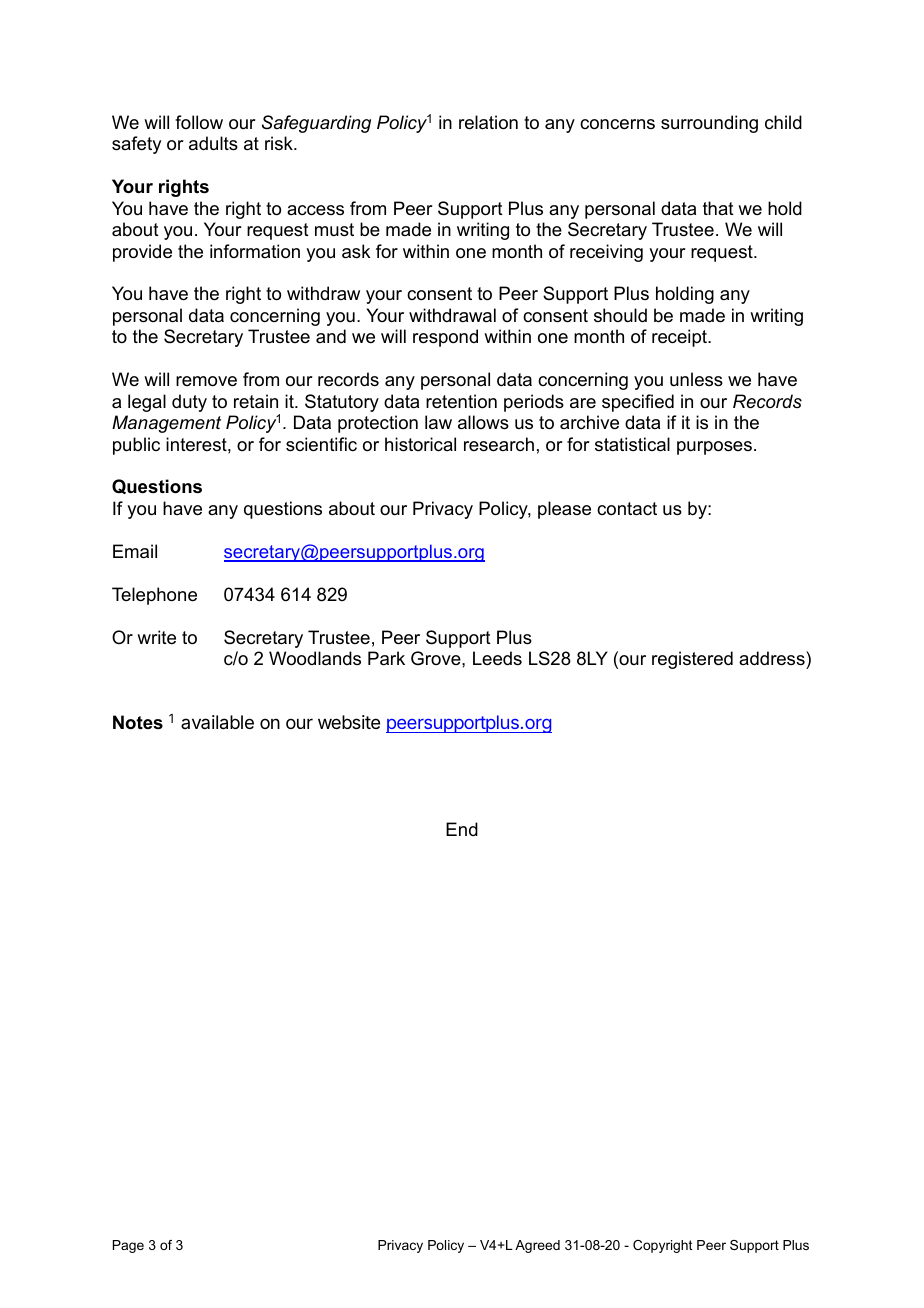 The height and width of the screenshot is (1308, 924). What do you see at coordinates (217, 722) in the screenshot?
I see `available` at bounding box center [217, 722].
